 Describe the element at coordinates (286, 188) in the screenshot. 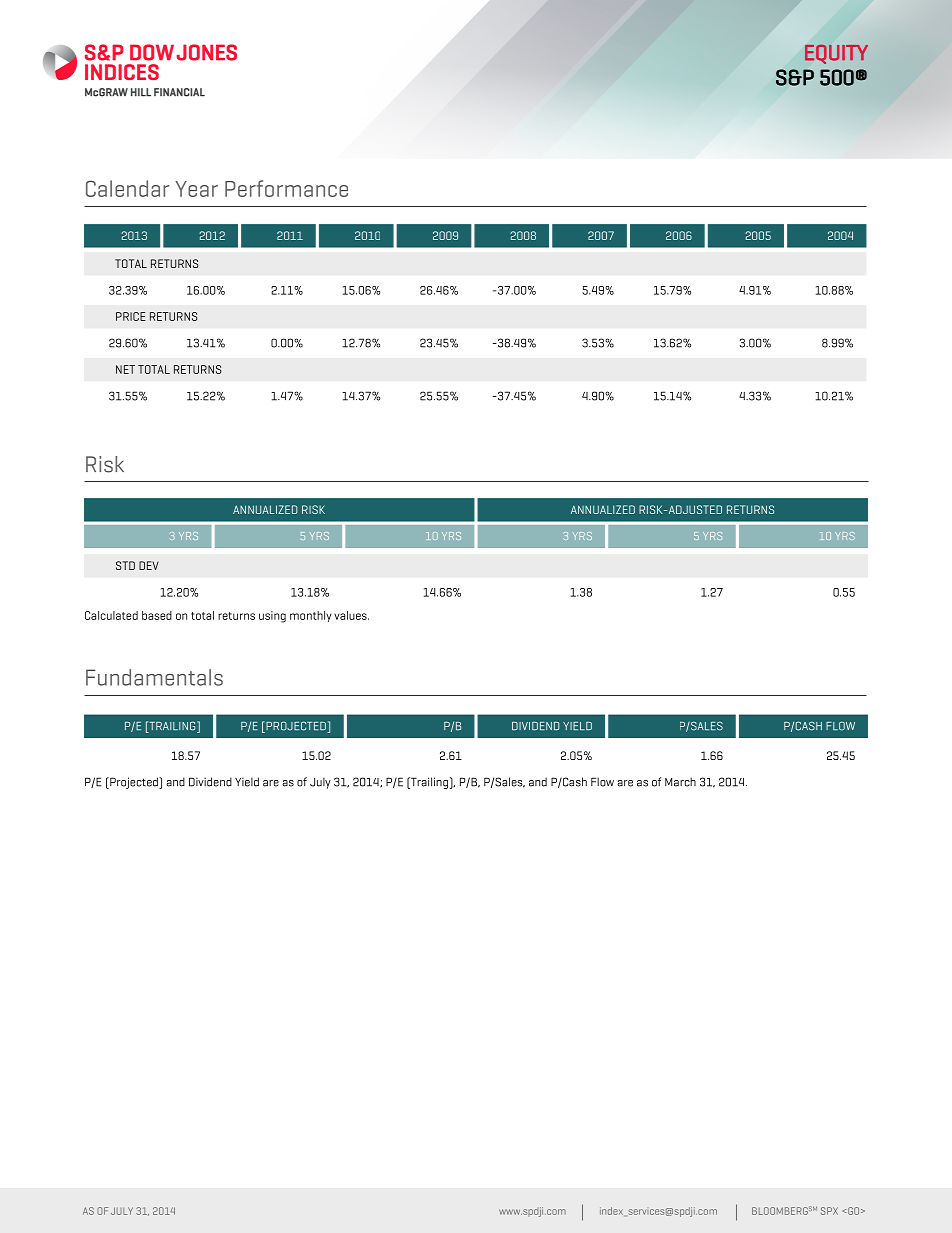

I see `Performance` at that location.
